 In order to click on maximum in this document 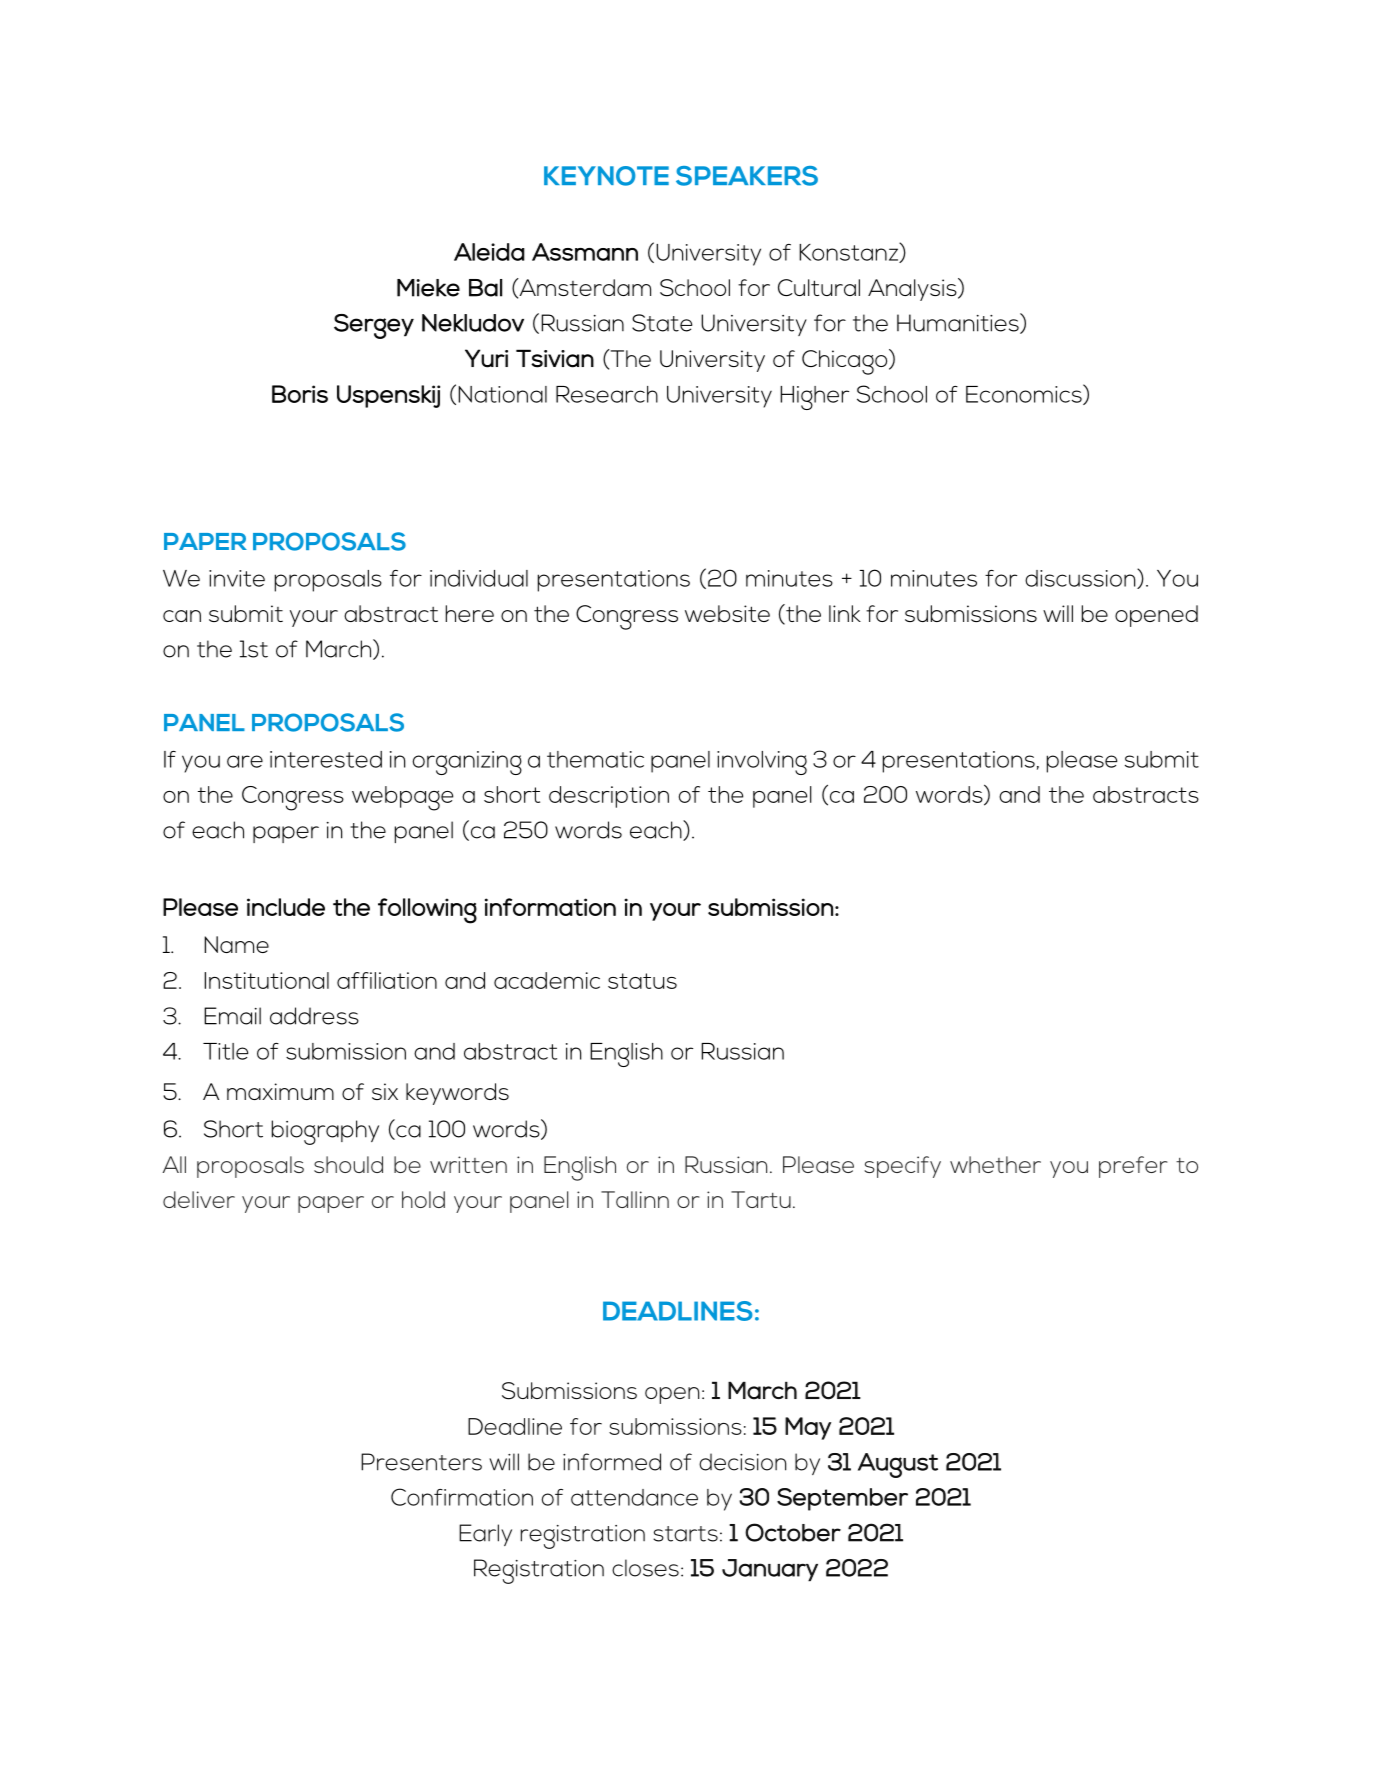, I will do `click(280, 1091)`.
